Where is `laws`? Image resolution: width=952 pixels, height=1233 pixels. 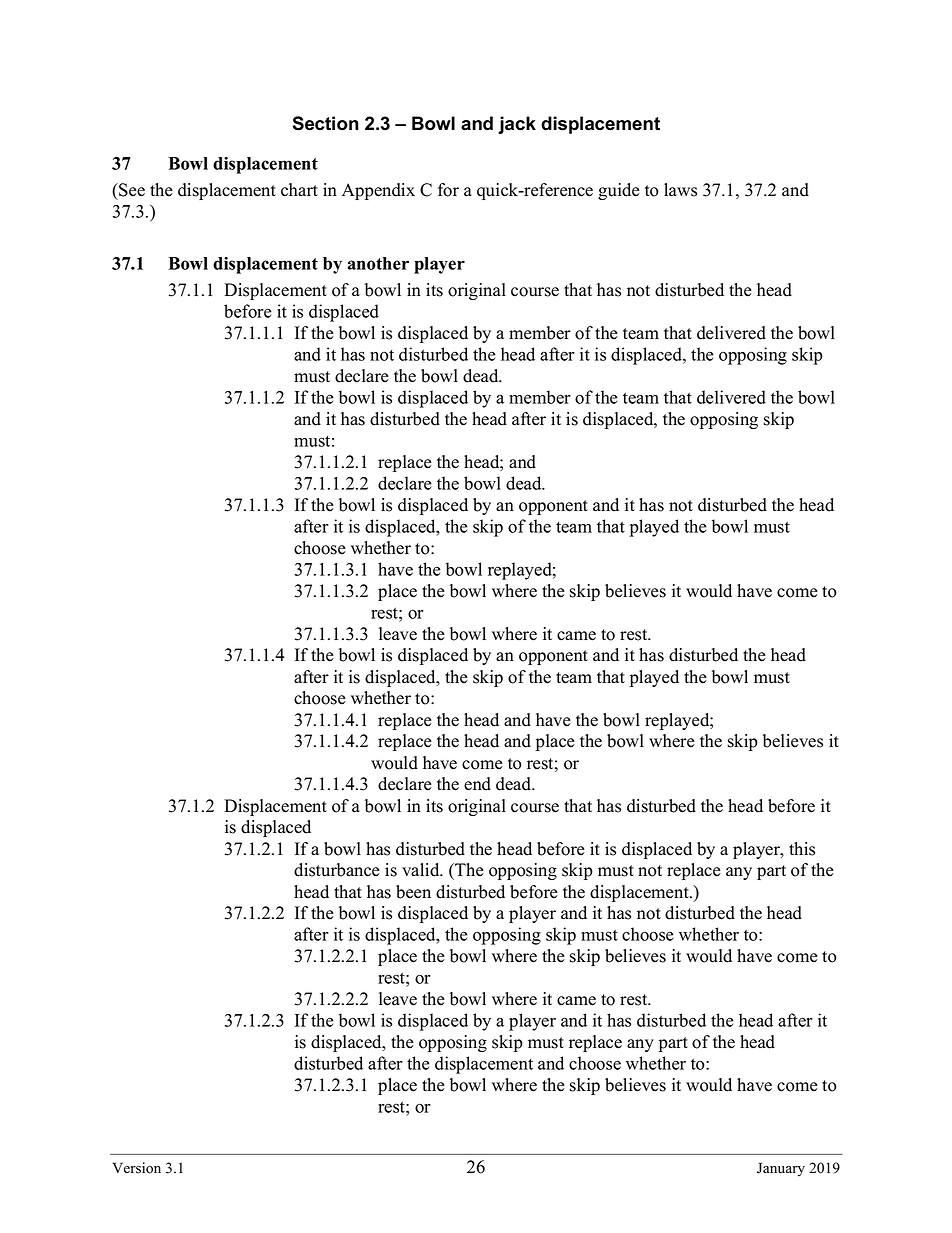 laws is located at coordinates (680, 190).
